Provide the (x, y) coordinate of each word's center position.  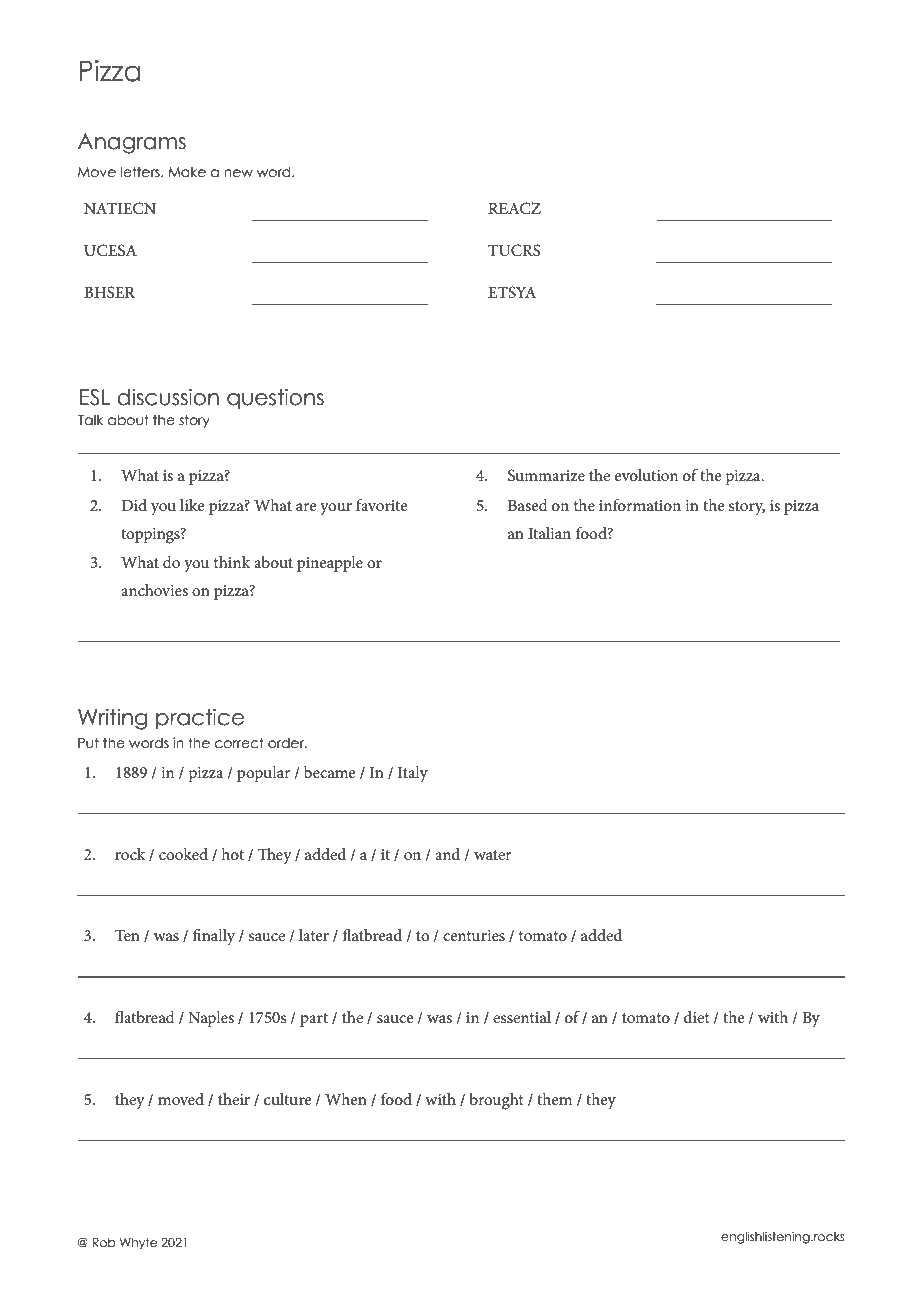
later (314, 935)
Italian (549, 533)
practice (200, 718)
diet (697, 1017)
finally (214, 937)
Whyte (138, 1244)
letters (141, 172)
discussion (168, 397)
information (640, 505)
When (346, 1099)
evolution (646, 475)
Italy (413, 774)
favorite (382, 505)
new (238, 173)
